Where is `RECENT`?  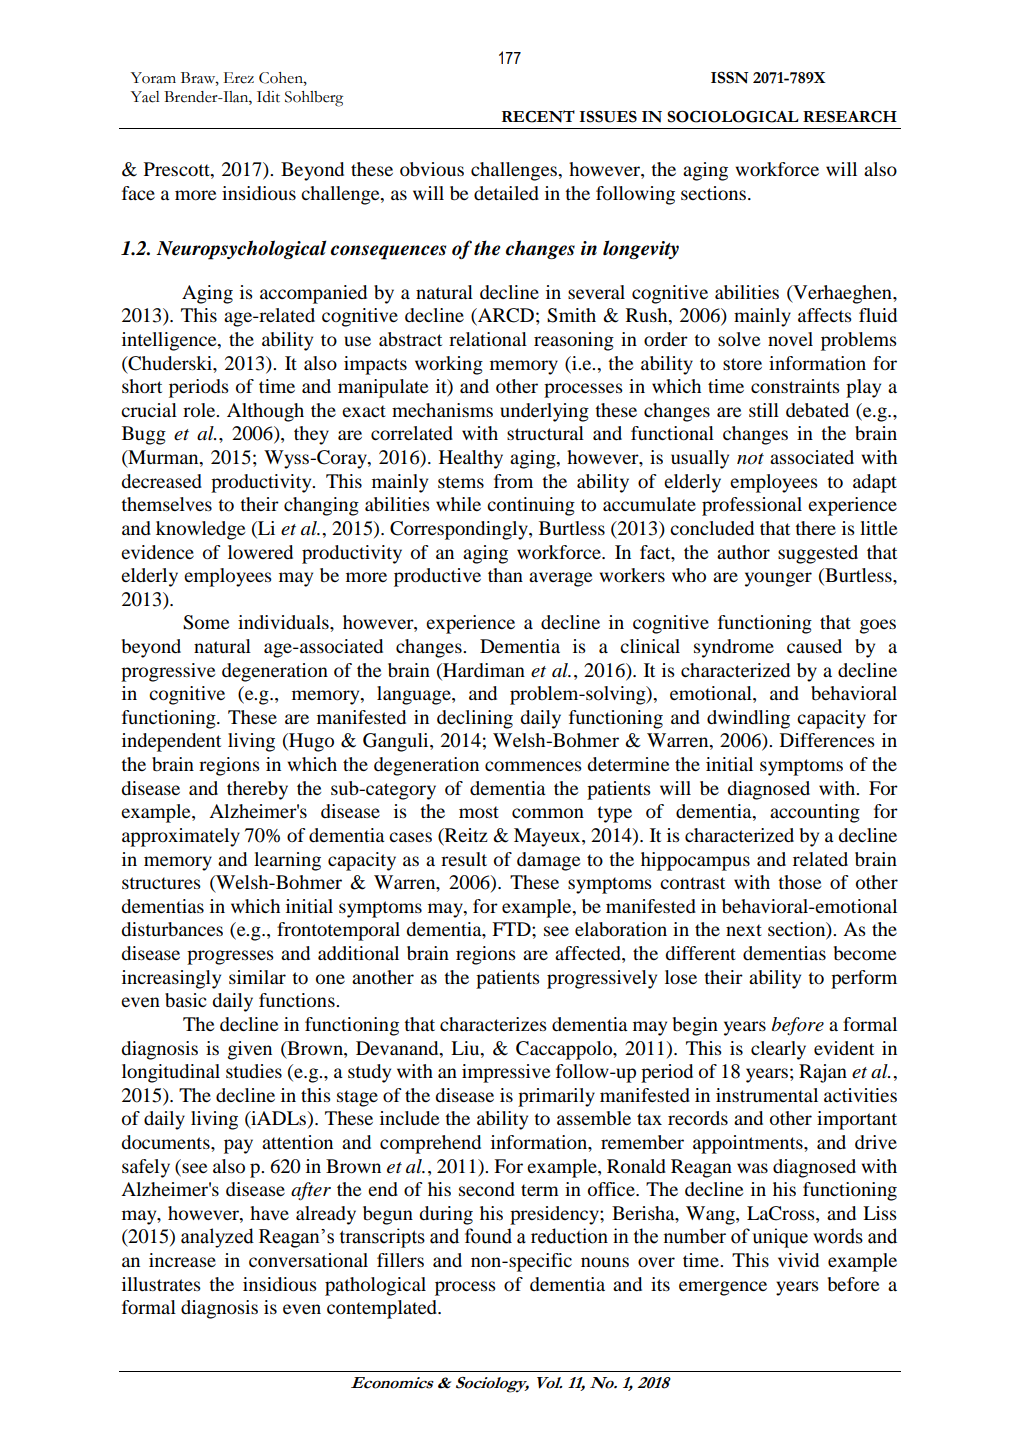 RECENT is located at coordinates (538, 116).
